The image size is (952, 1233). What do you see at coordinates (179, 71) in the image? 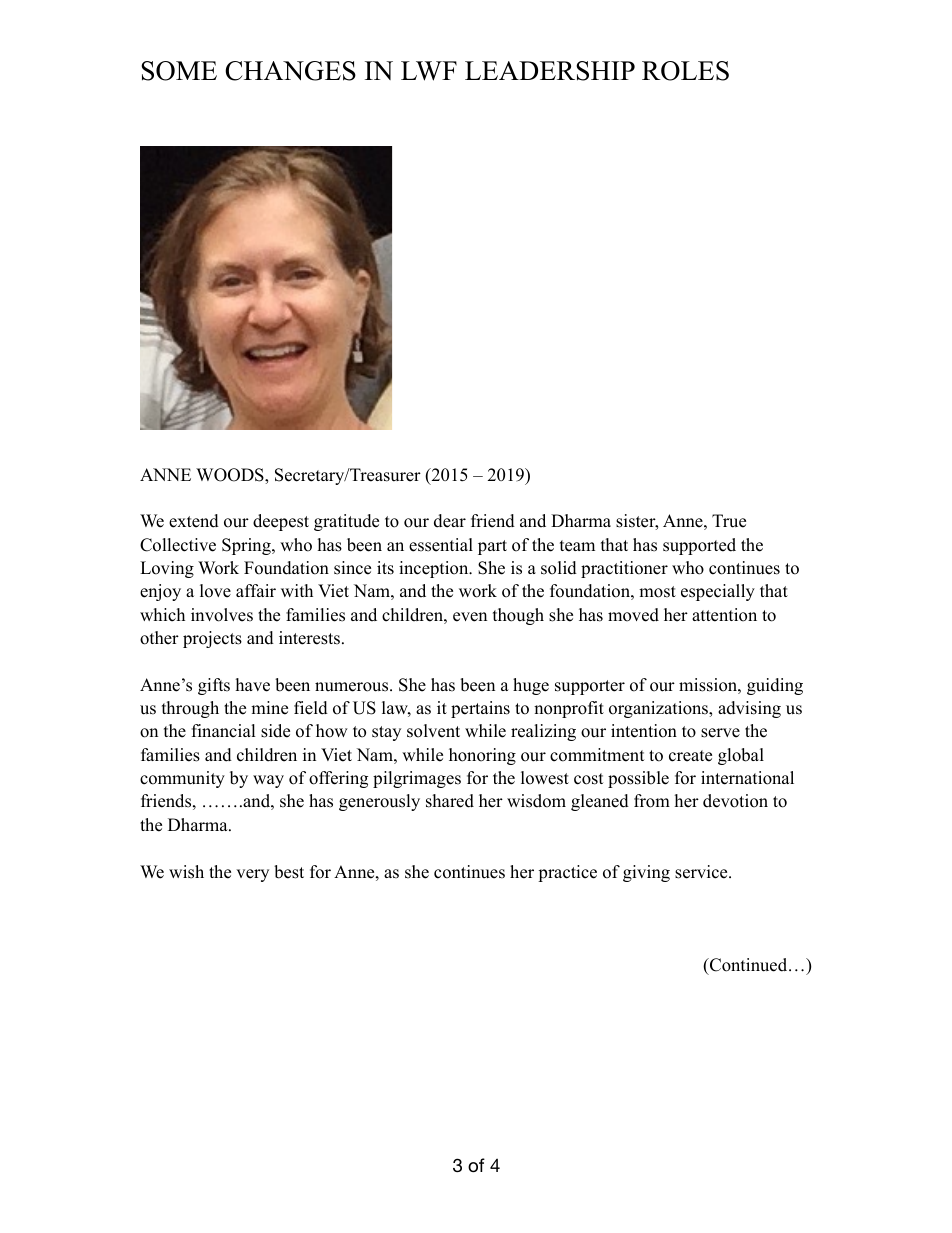
I see `SOME` at bounding box center [179, 71].
